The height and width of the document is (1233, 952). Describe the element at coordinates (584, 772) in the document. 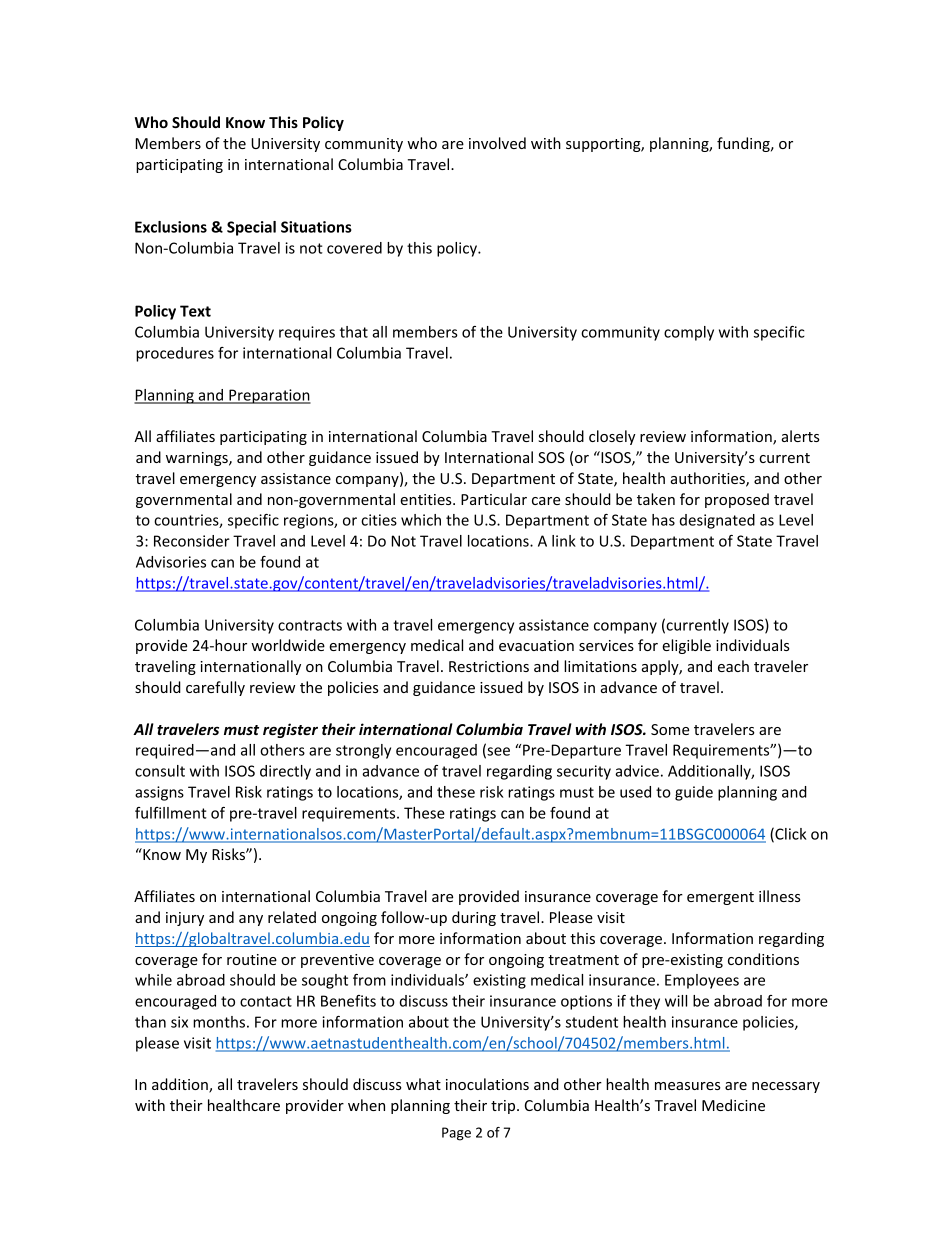

I see `security` at that location.
